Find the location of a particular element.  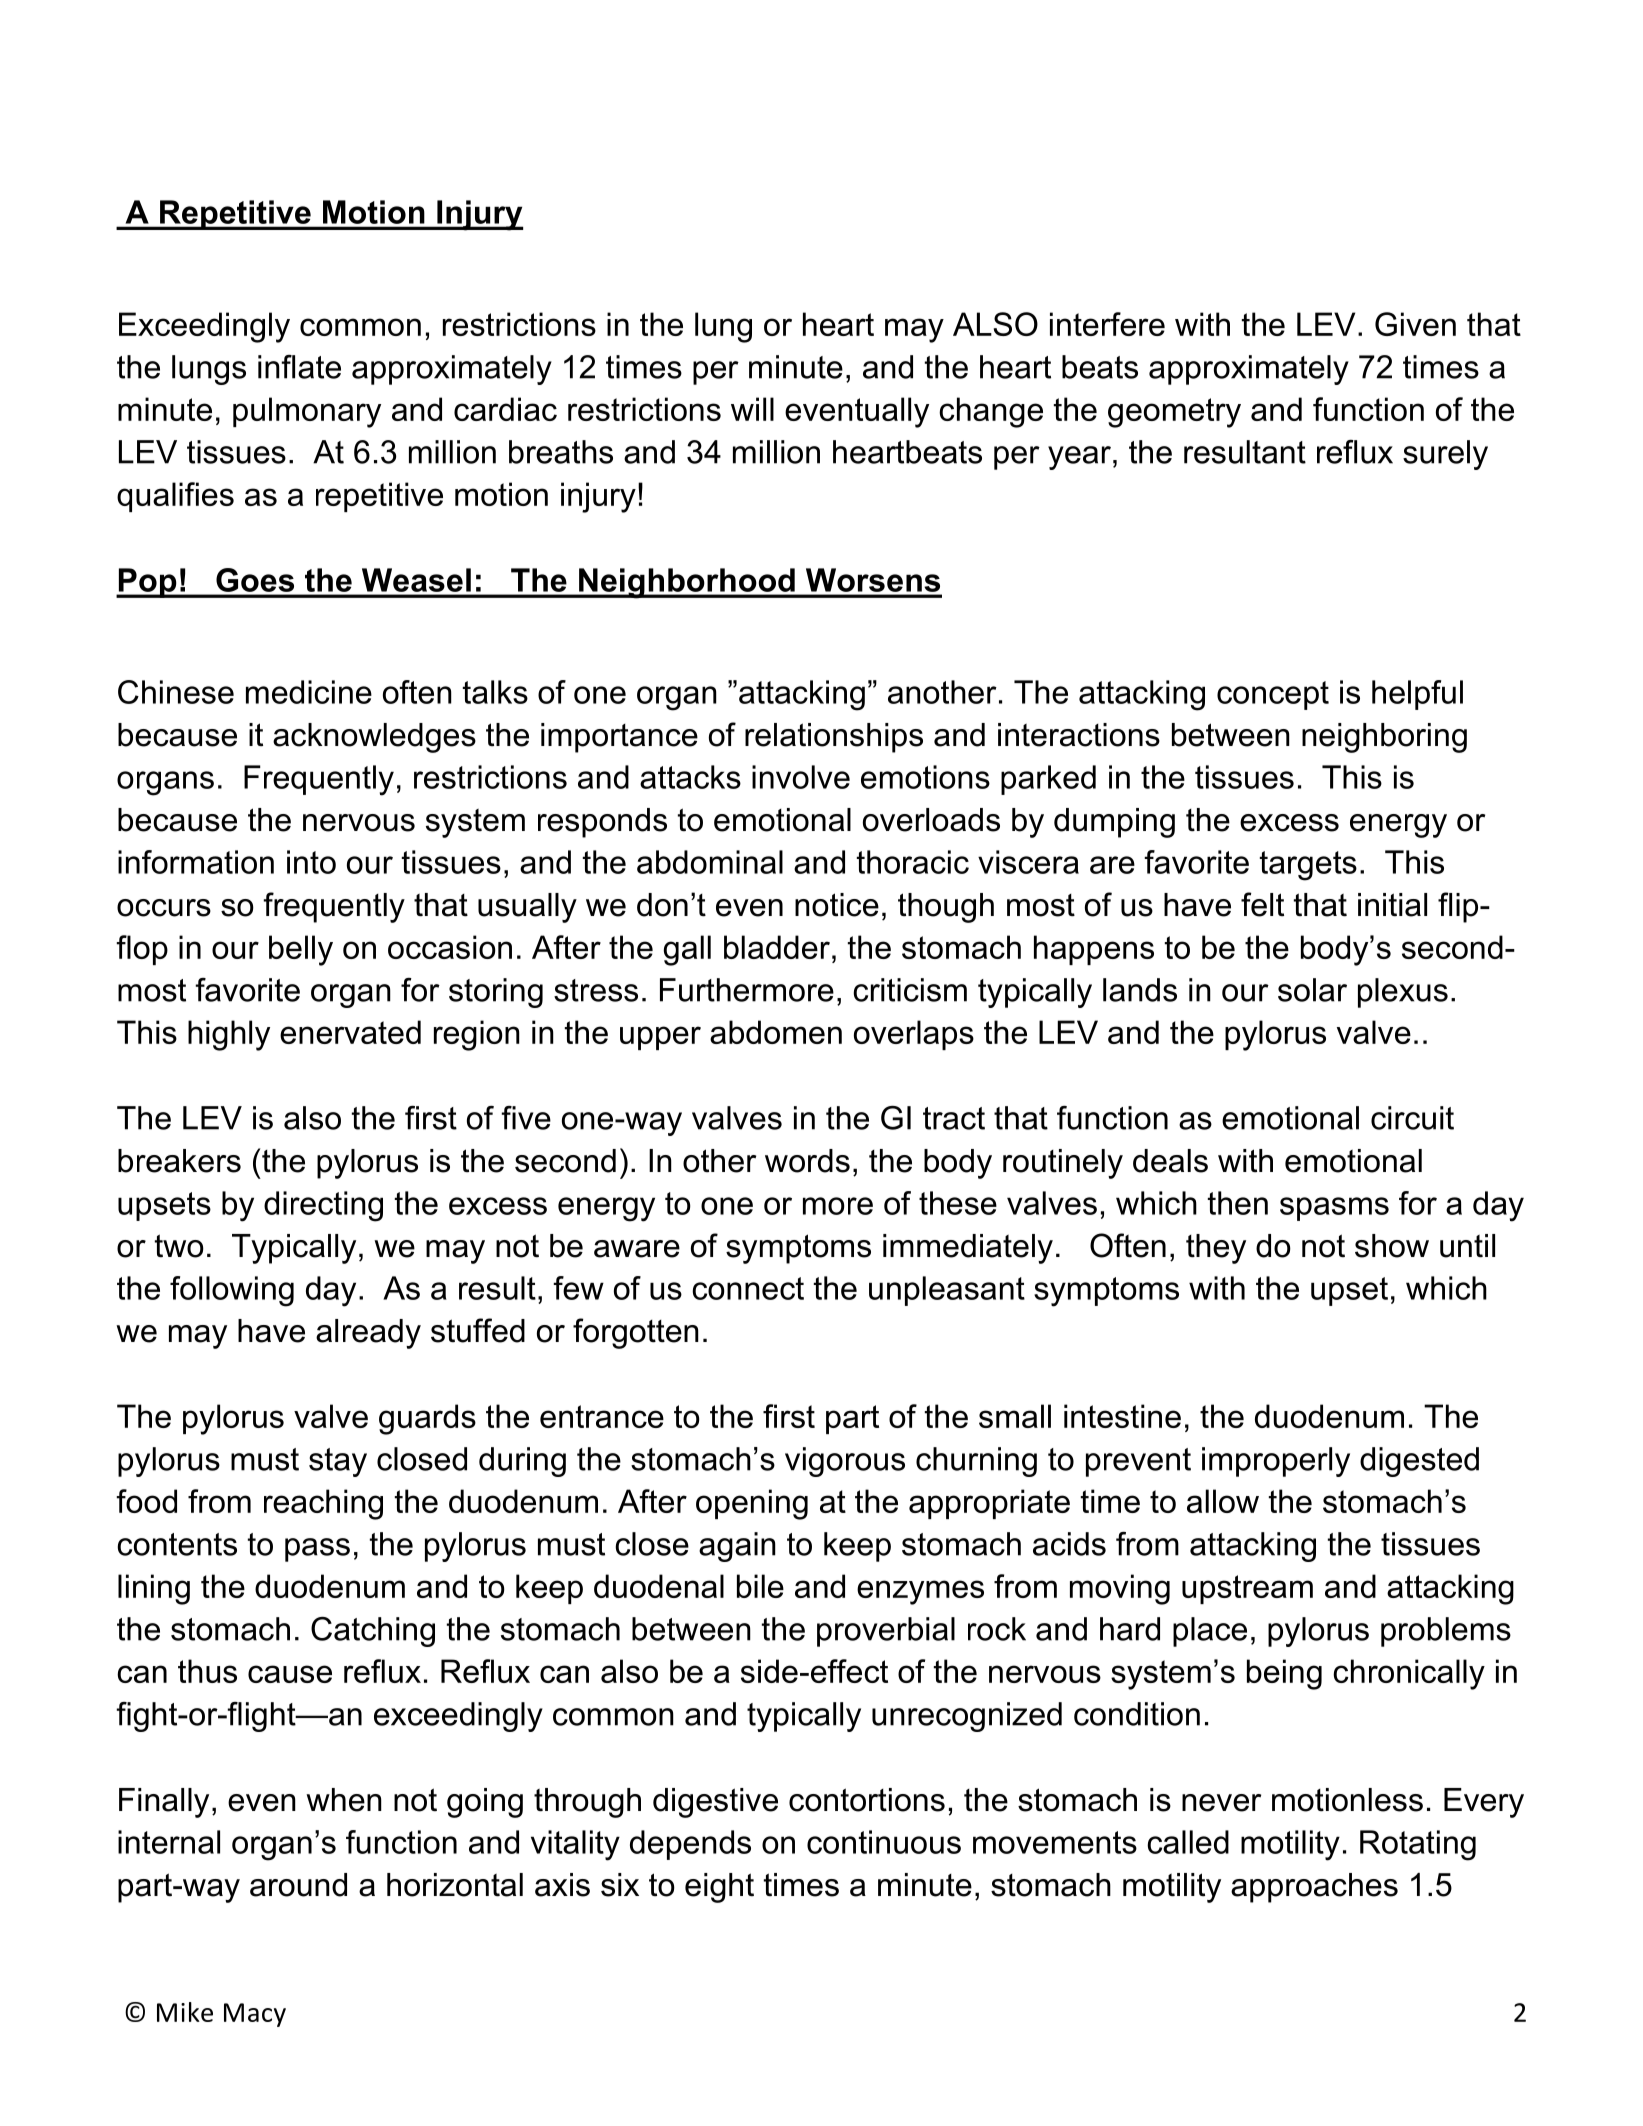

circuit is located at coordinates (1412, 1118).
